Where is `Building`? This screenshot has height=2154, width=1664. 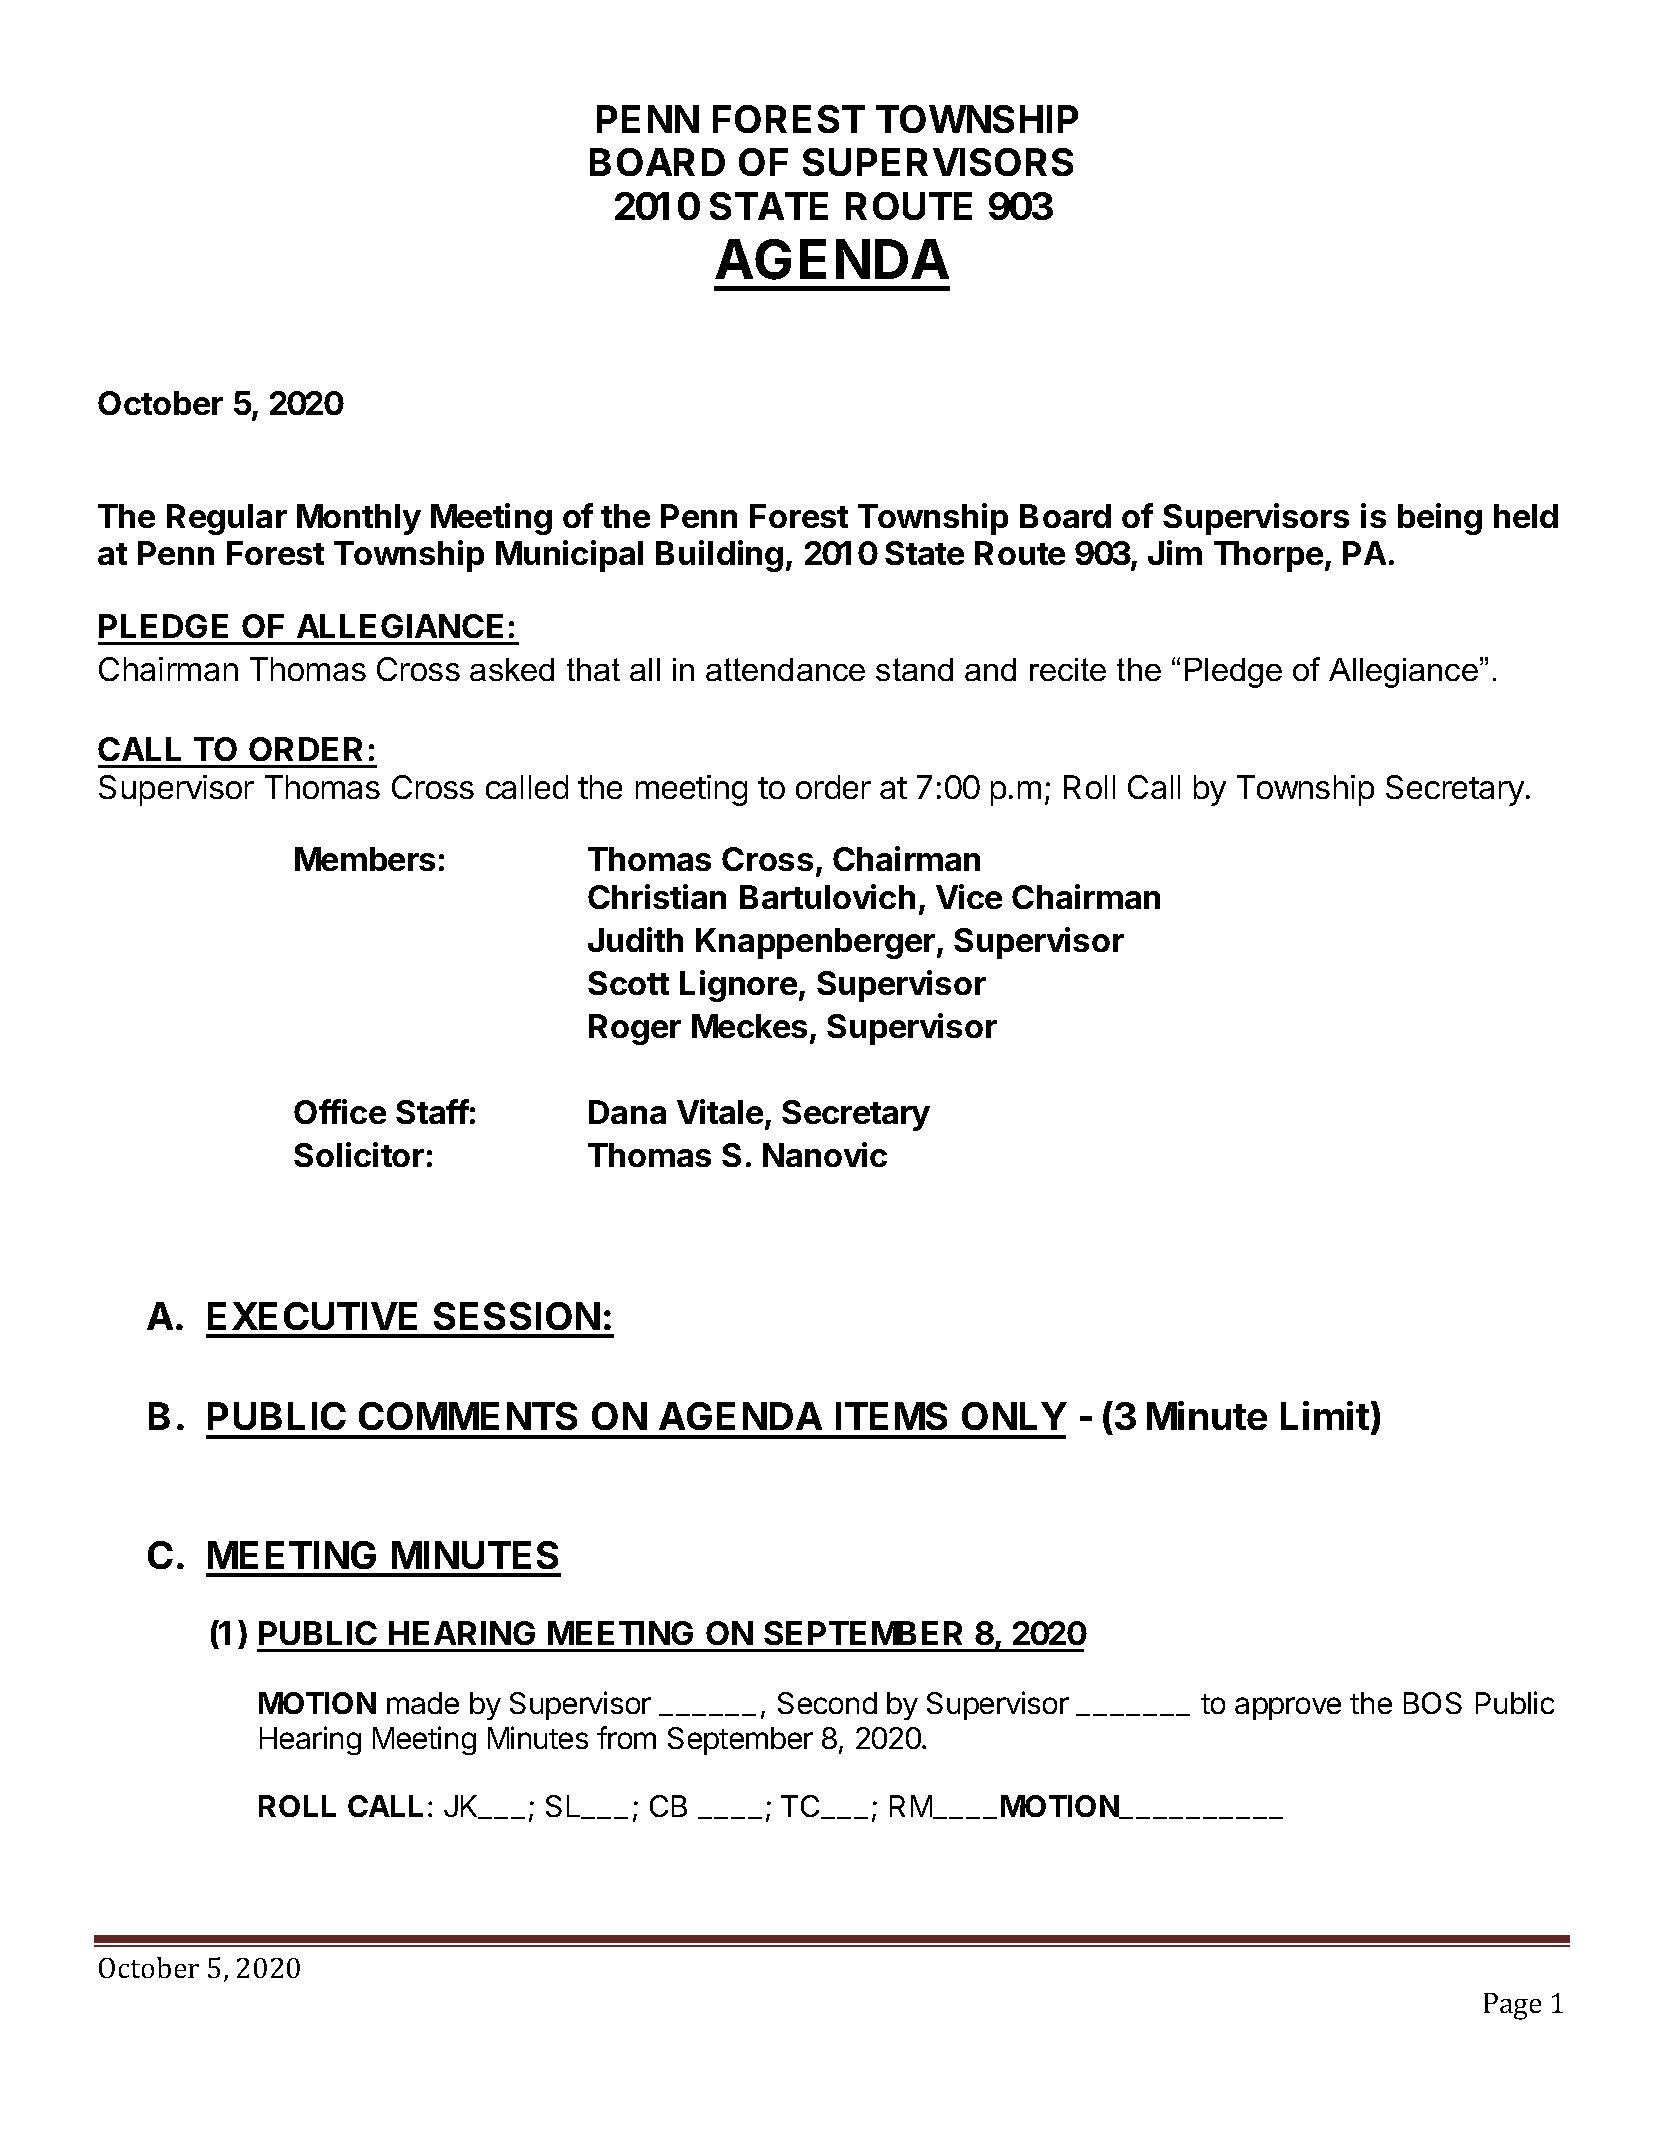
Building is located at coordinates (719, 556).
